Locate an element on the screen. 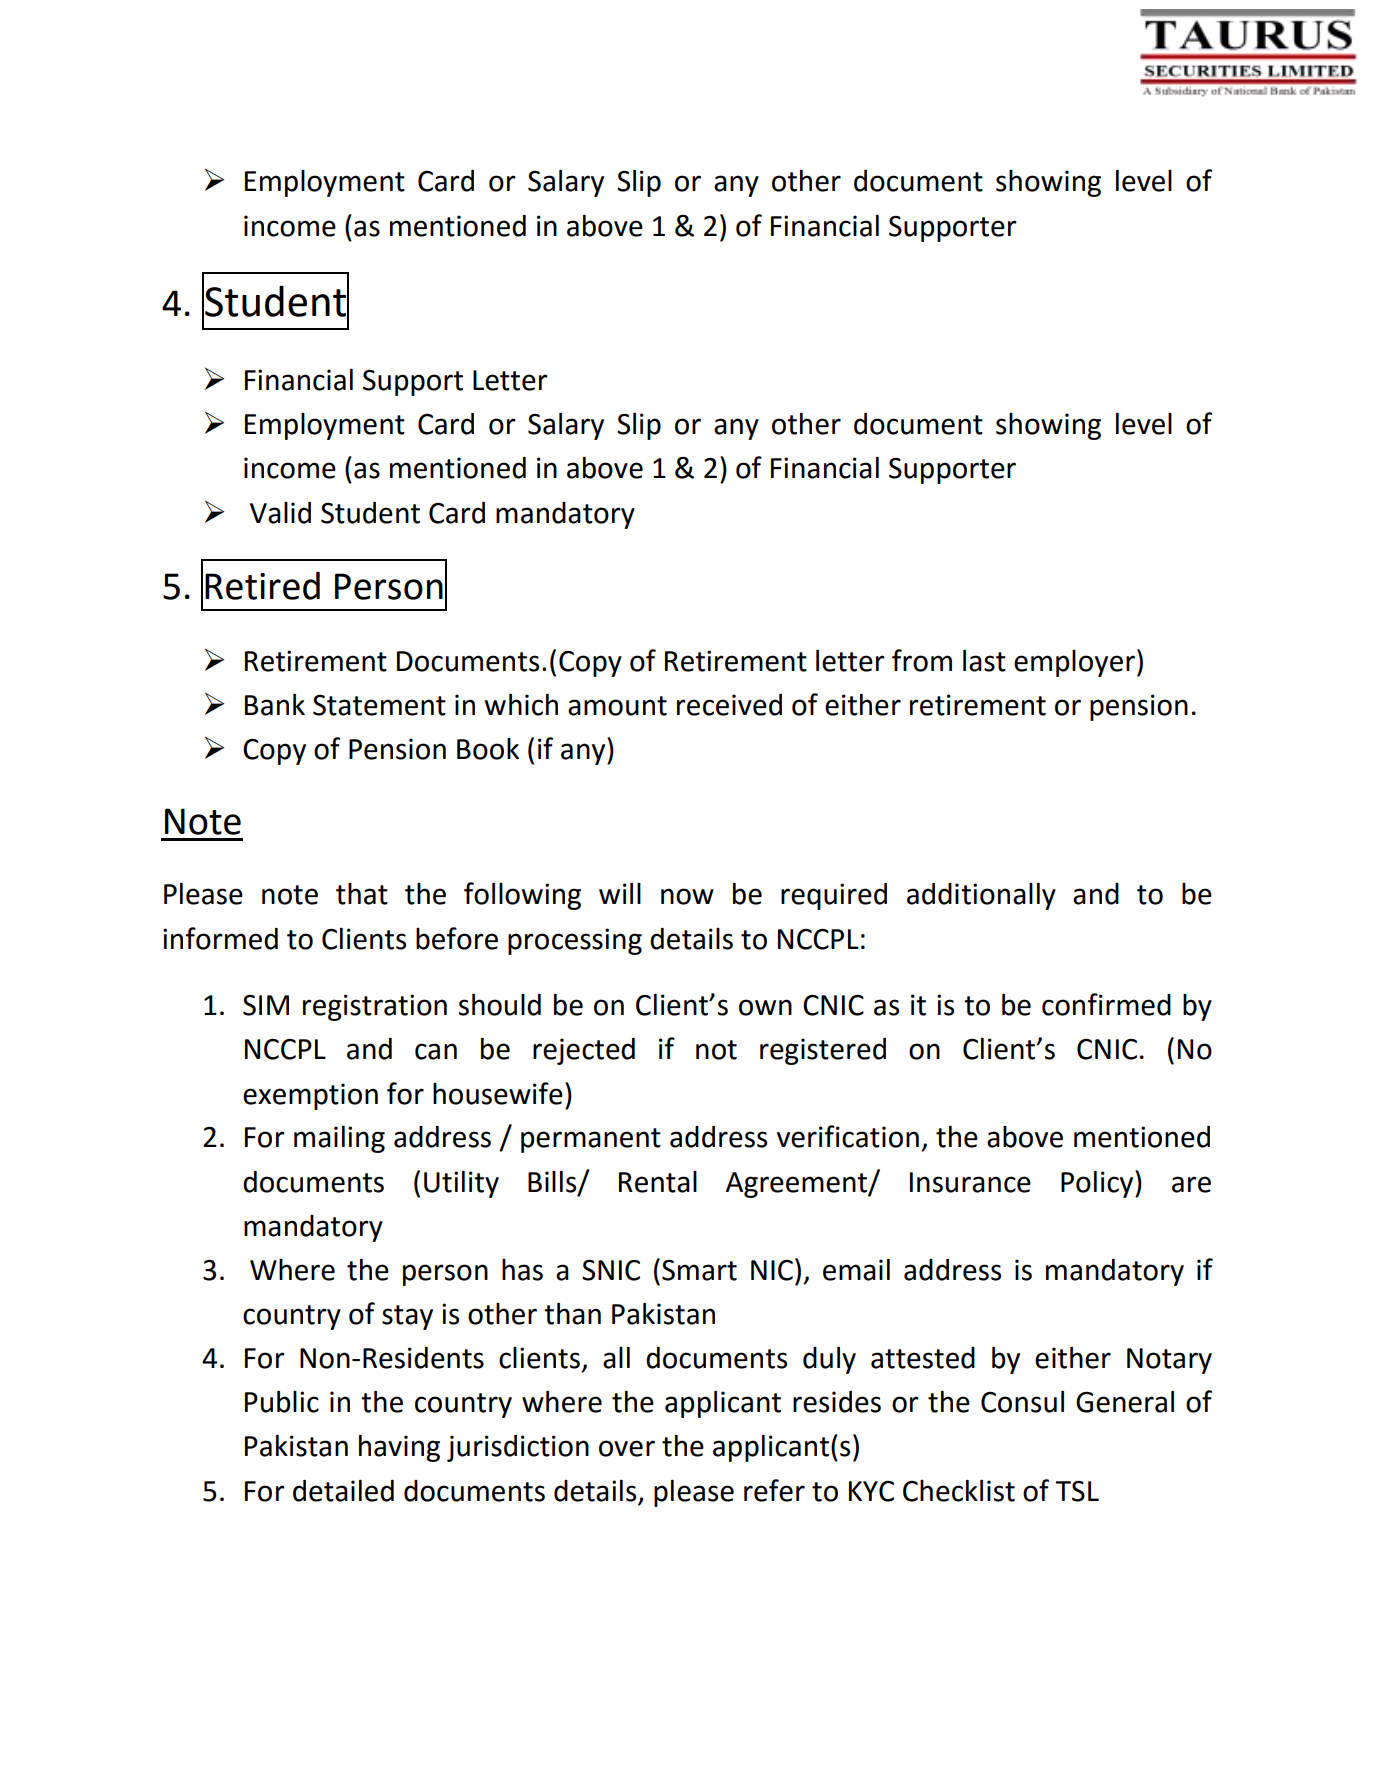 The image size is (1374, 1777). Valid is located at coordinates (280, 513).
